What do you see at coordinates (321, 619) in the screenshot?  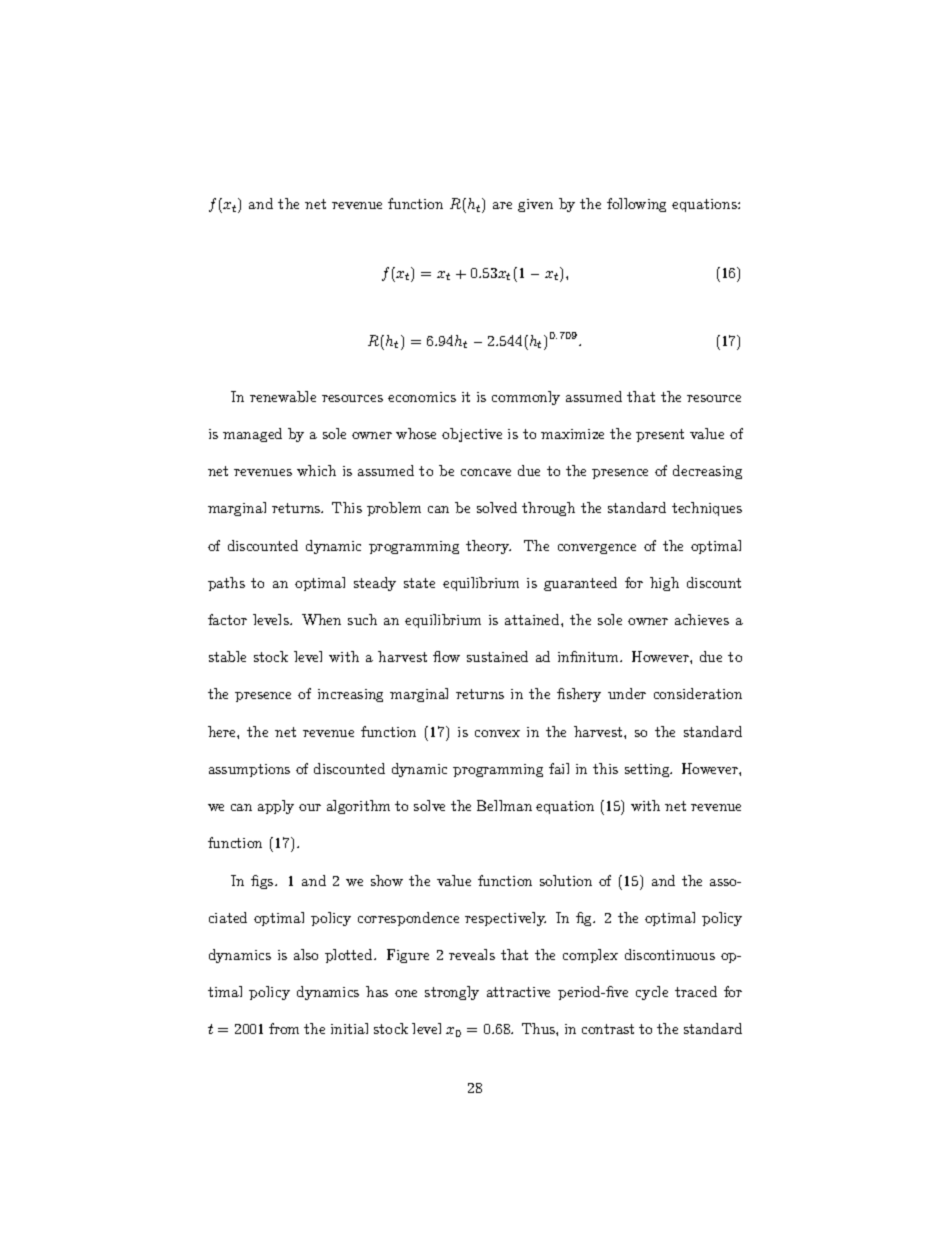 I see `When` at bounding box center [321, 619].
